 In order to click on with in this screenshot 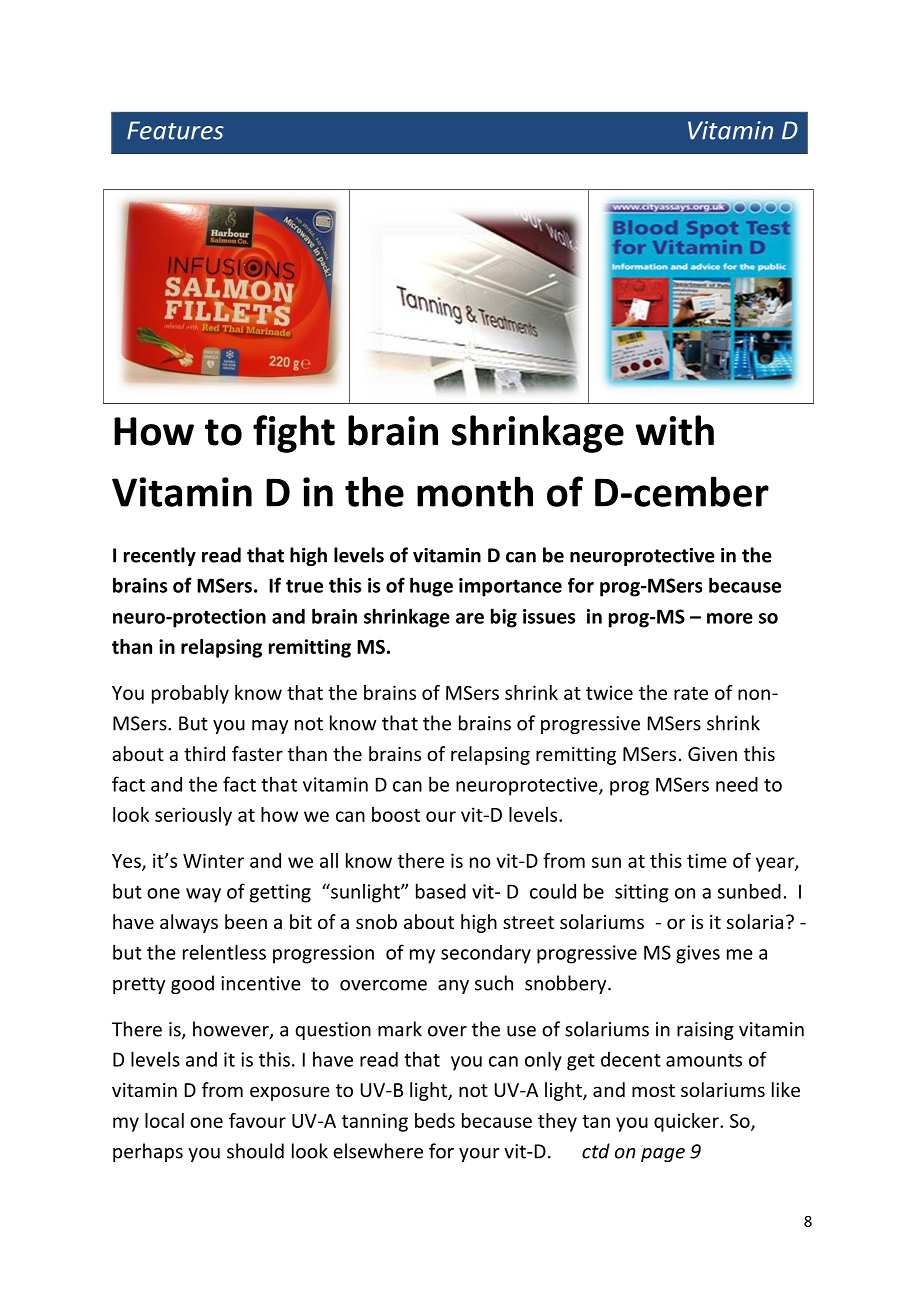, I will do `click(674, 430)`.
